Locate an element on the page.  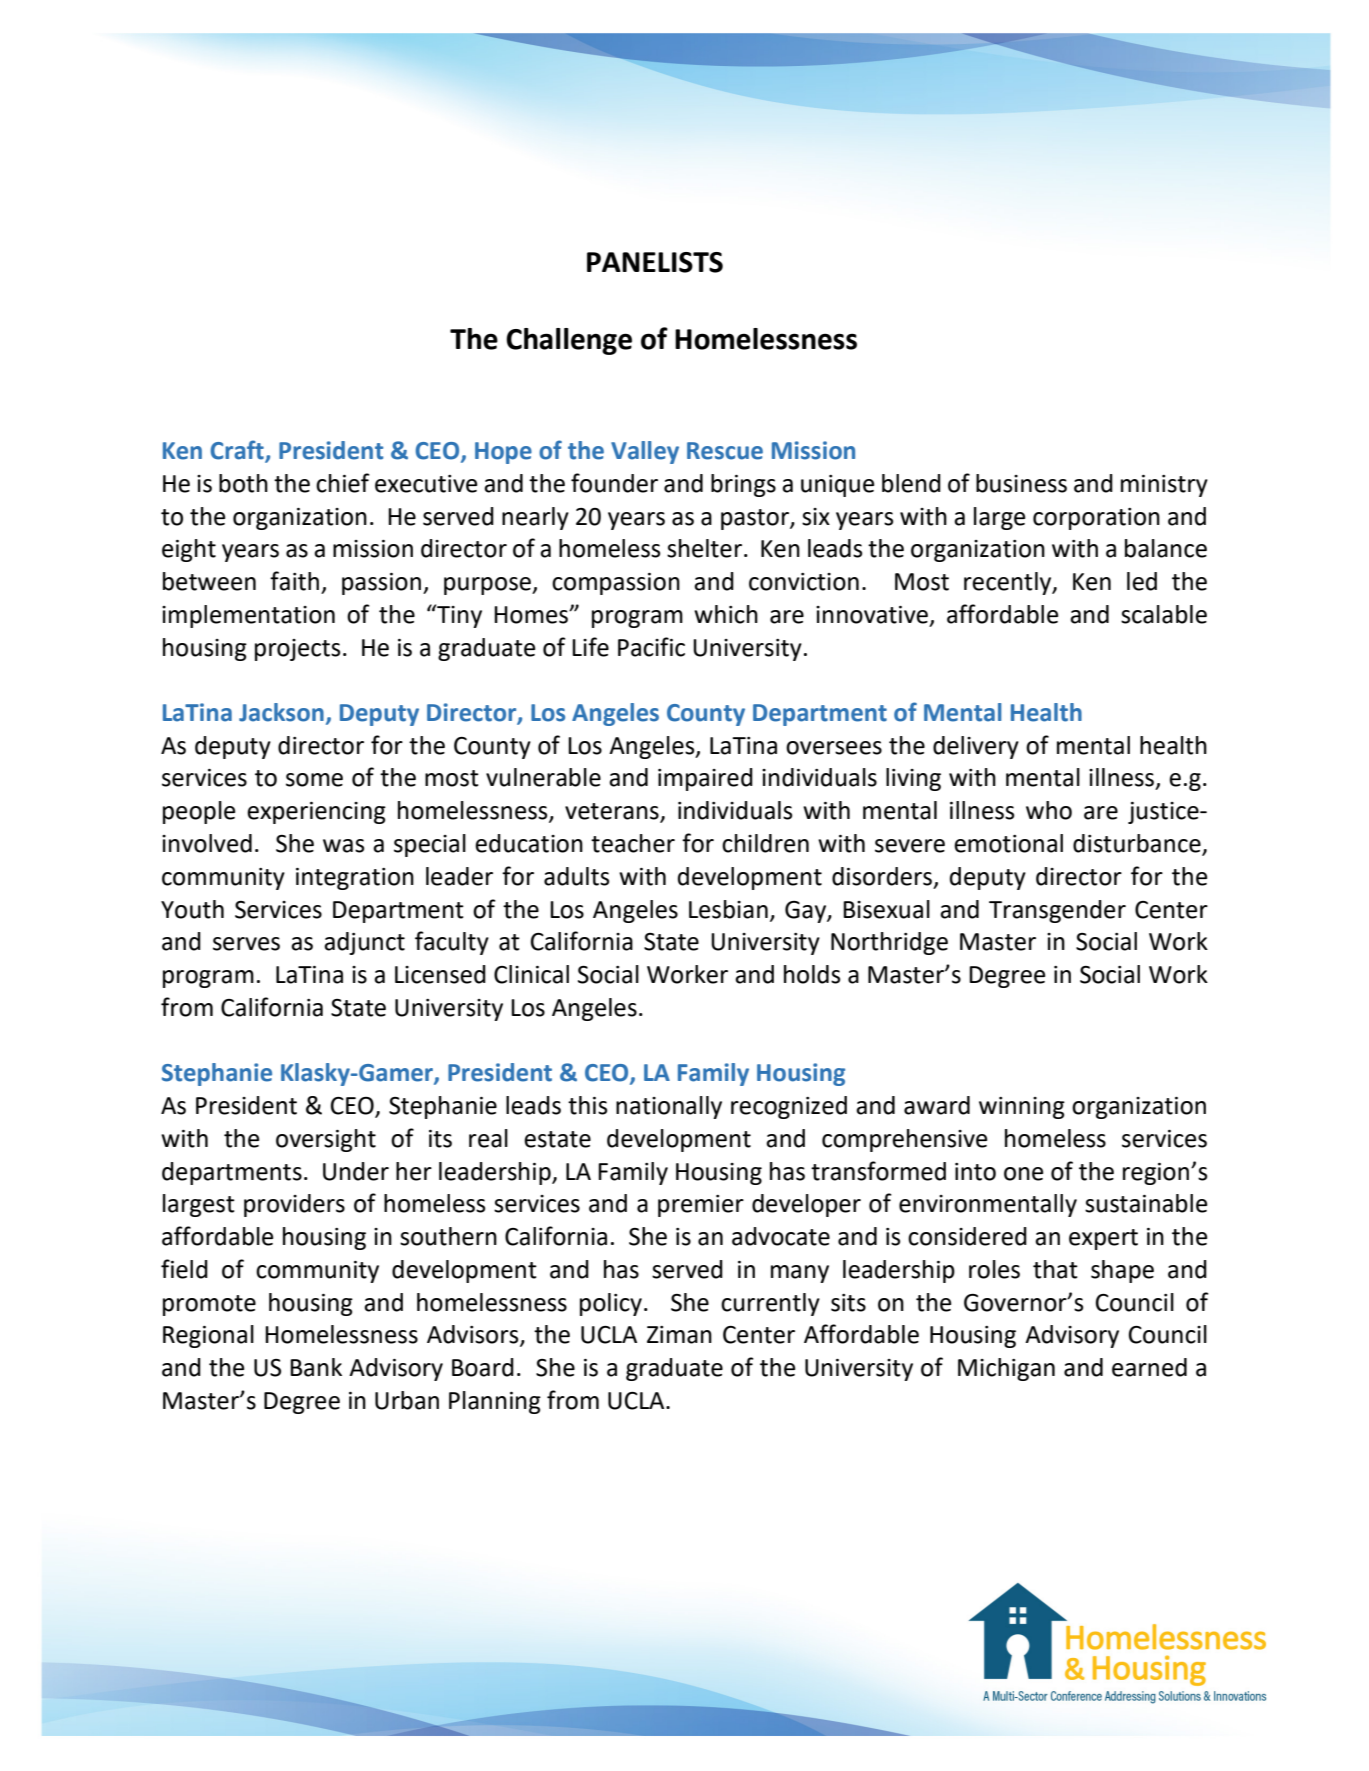
chief is located at coordinates (343, 483).
